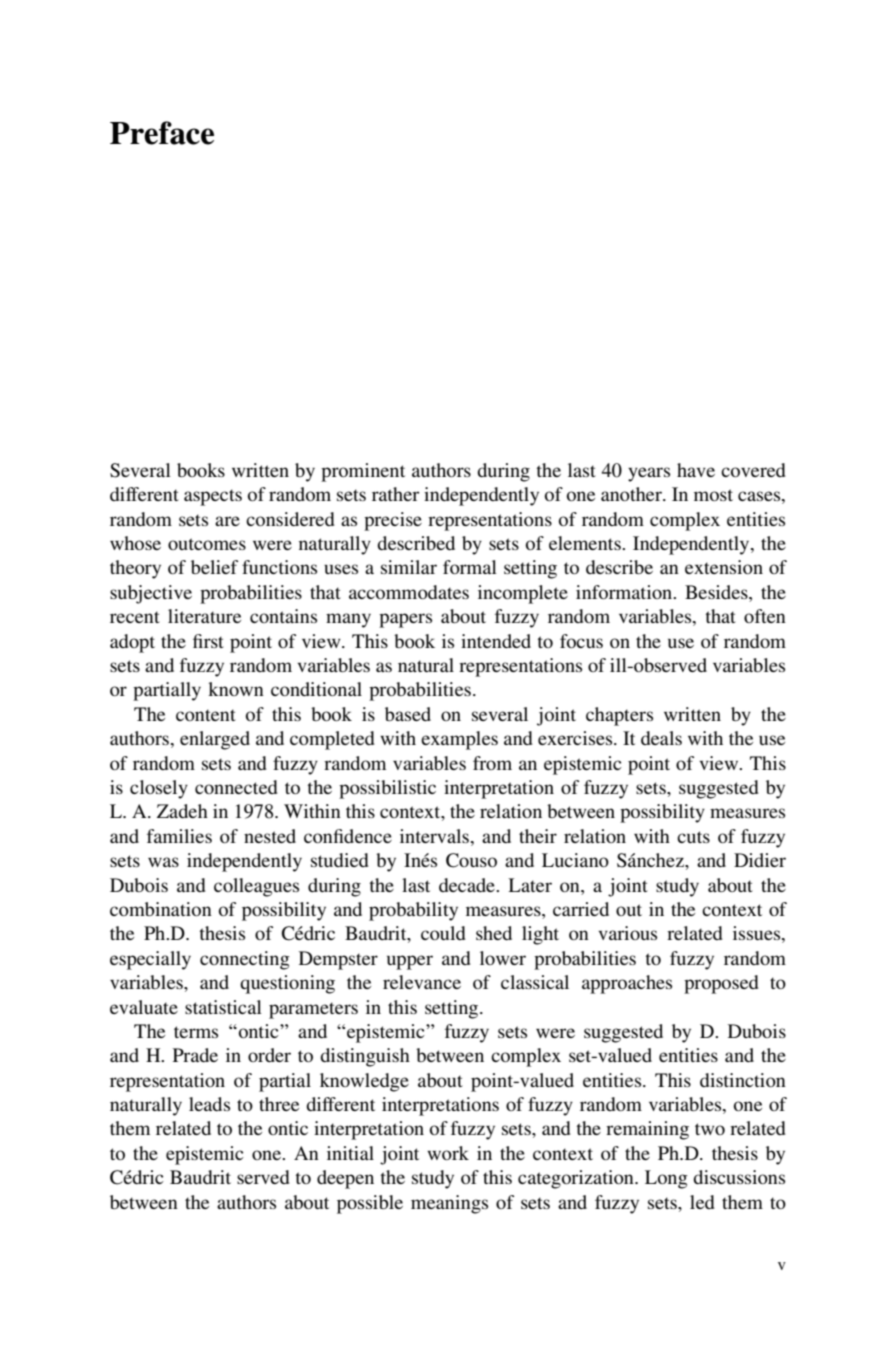 This screenshot has height=1359, width=896. I want to click on leads, so click(209, 1104).
